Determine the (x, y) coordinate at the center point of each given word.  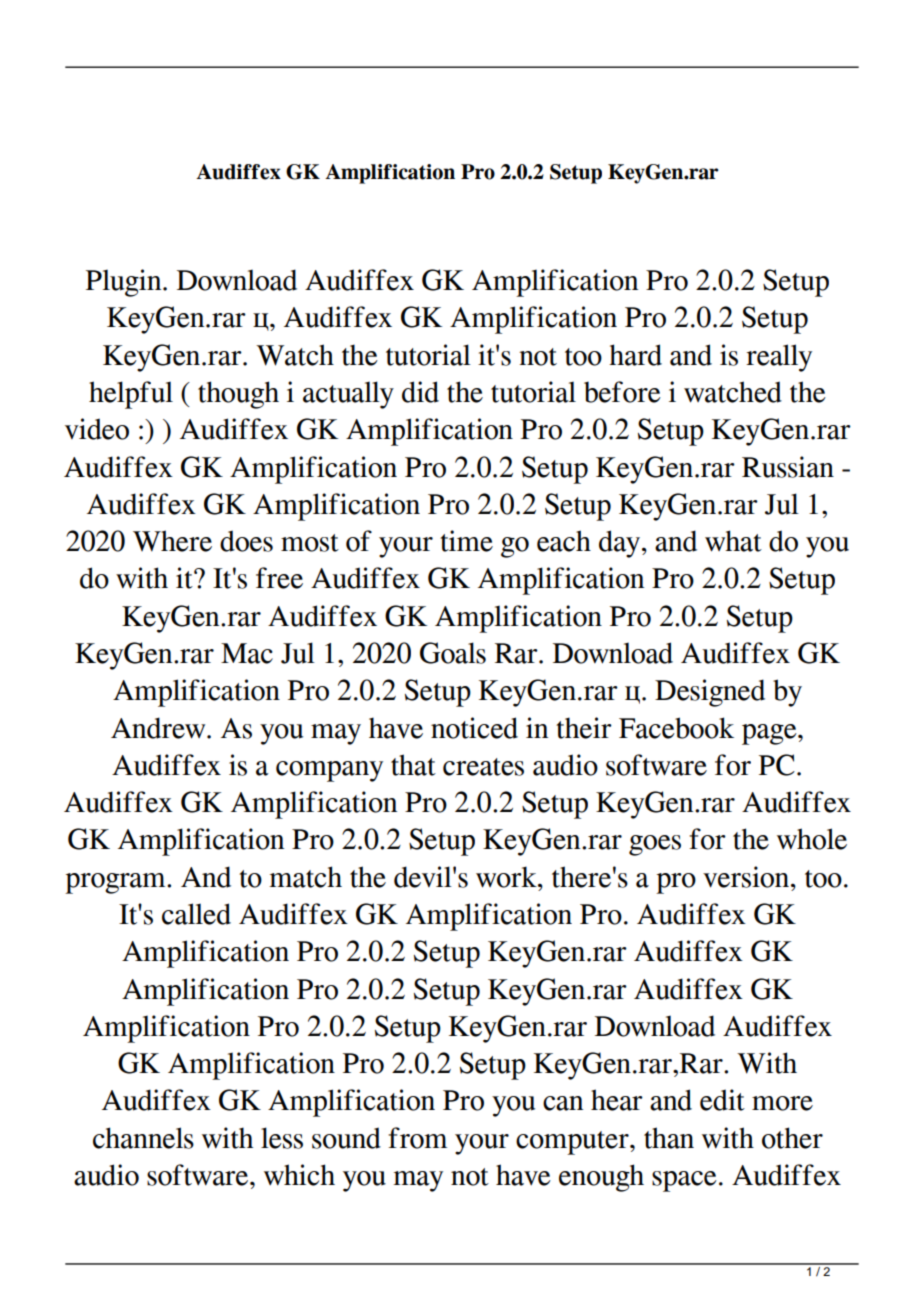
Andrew (159, 728)
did (420, 392)
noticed (474, 728)
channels (143, 1138)
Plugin (125, 283)
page (770, 734)
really (779, 358)
